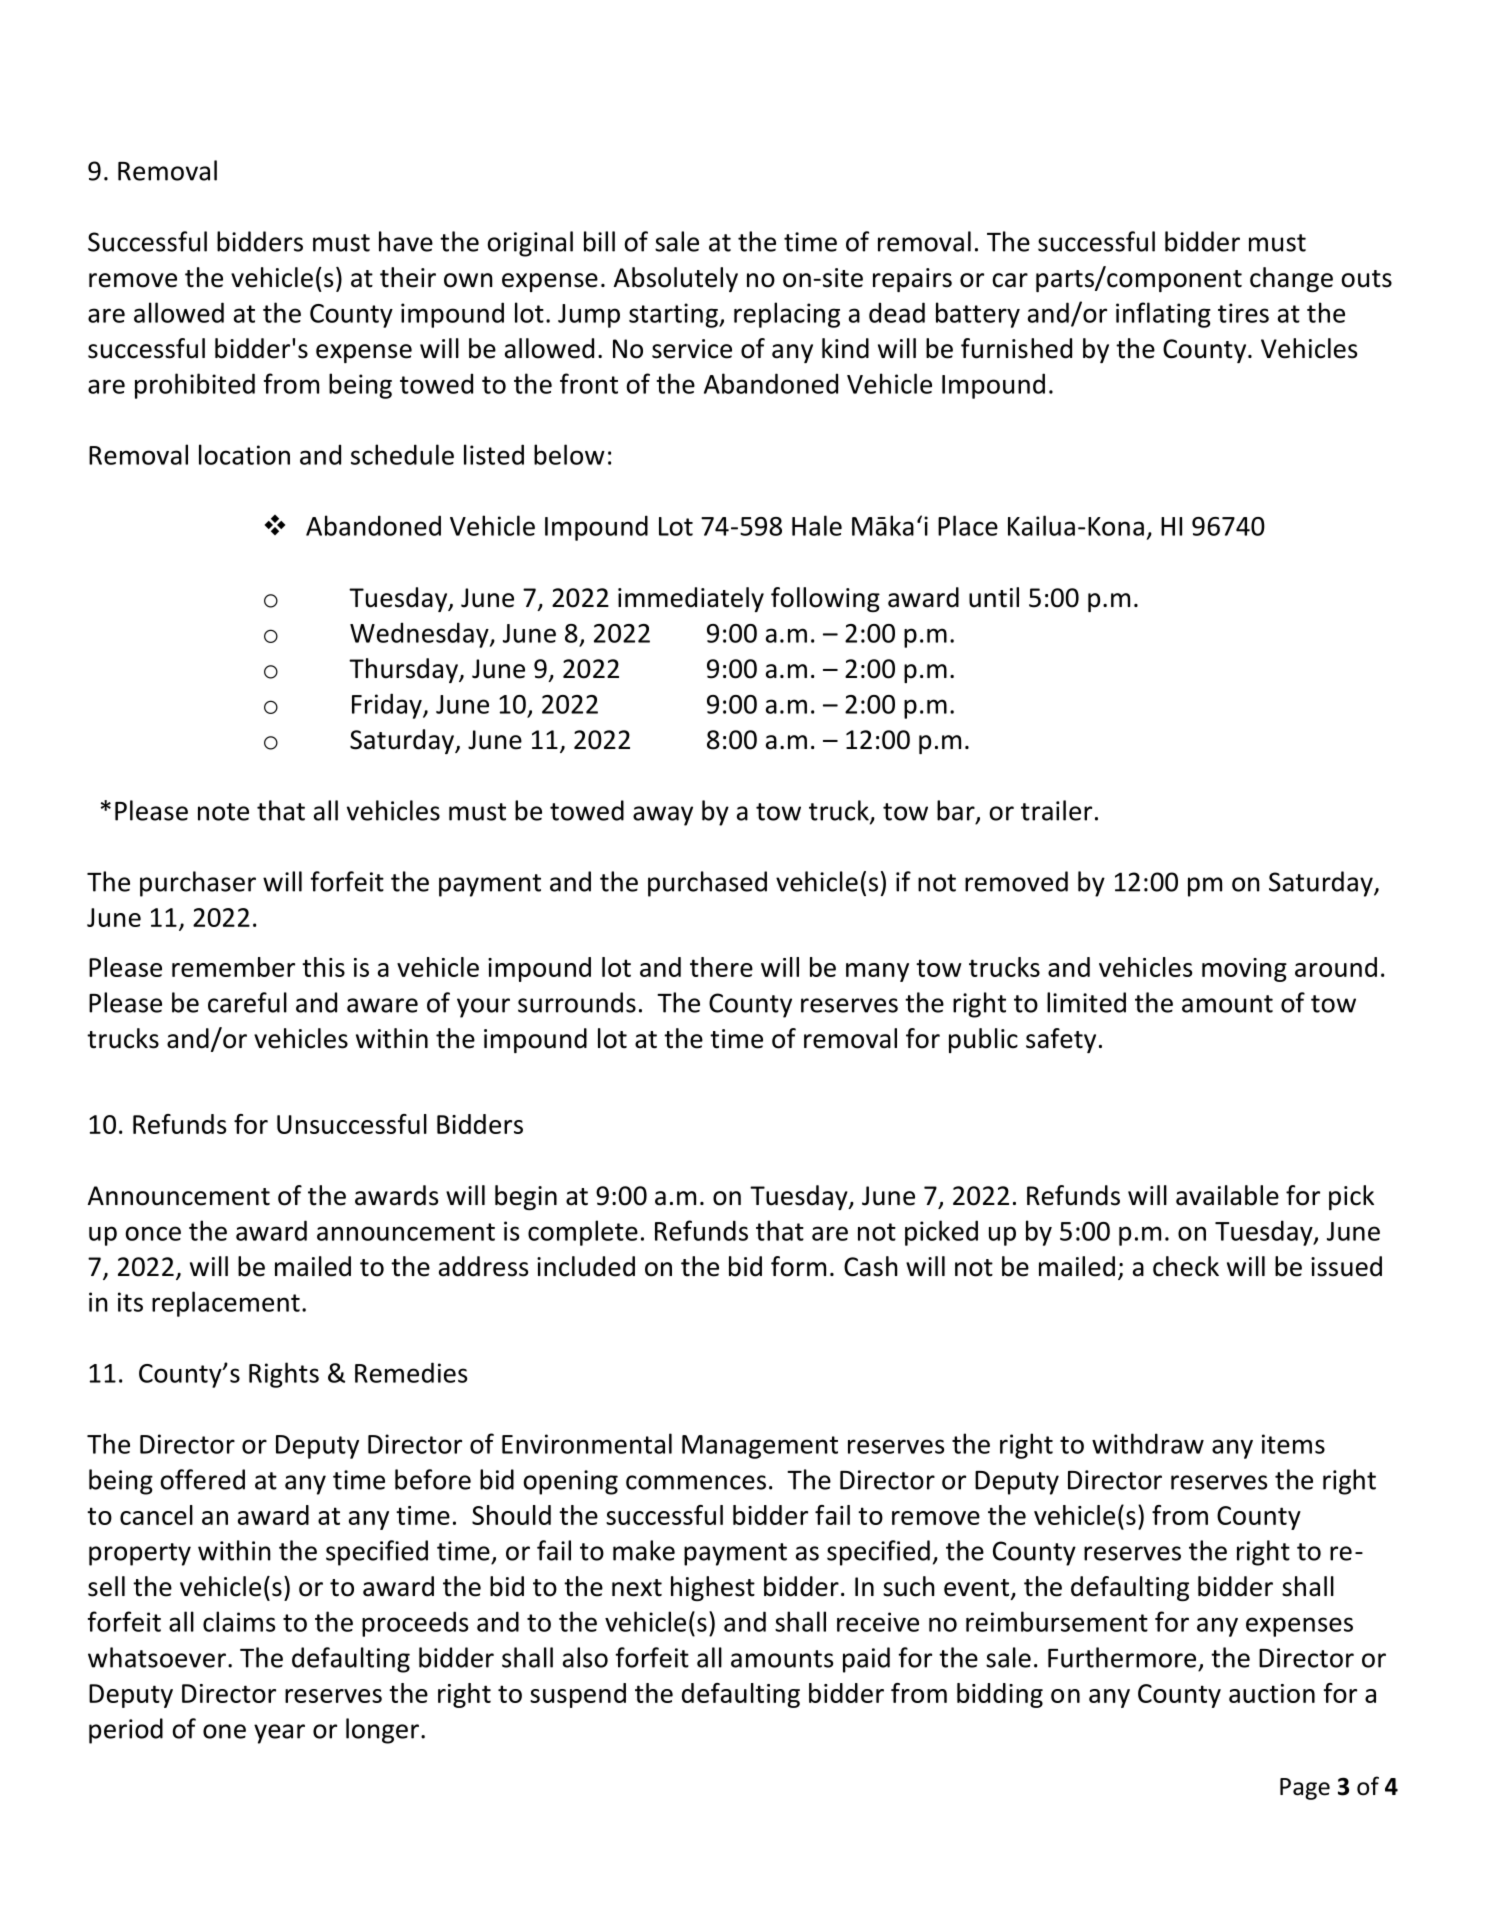  Describe the element at coordinates (223, 812) in the document. I see `note` at that location.
